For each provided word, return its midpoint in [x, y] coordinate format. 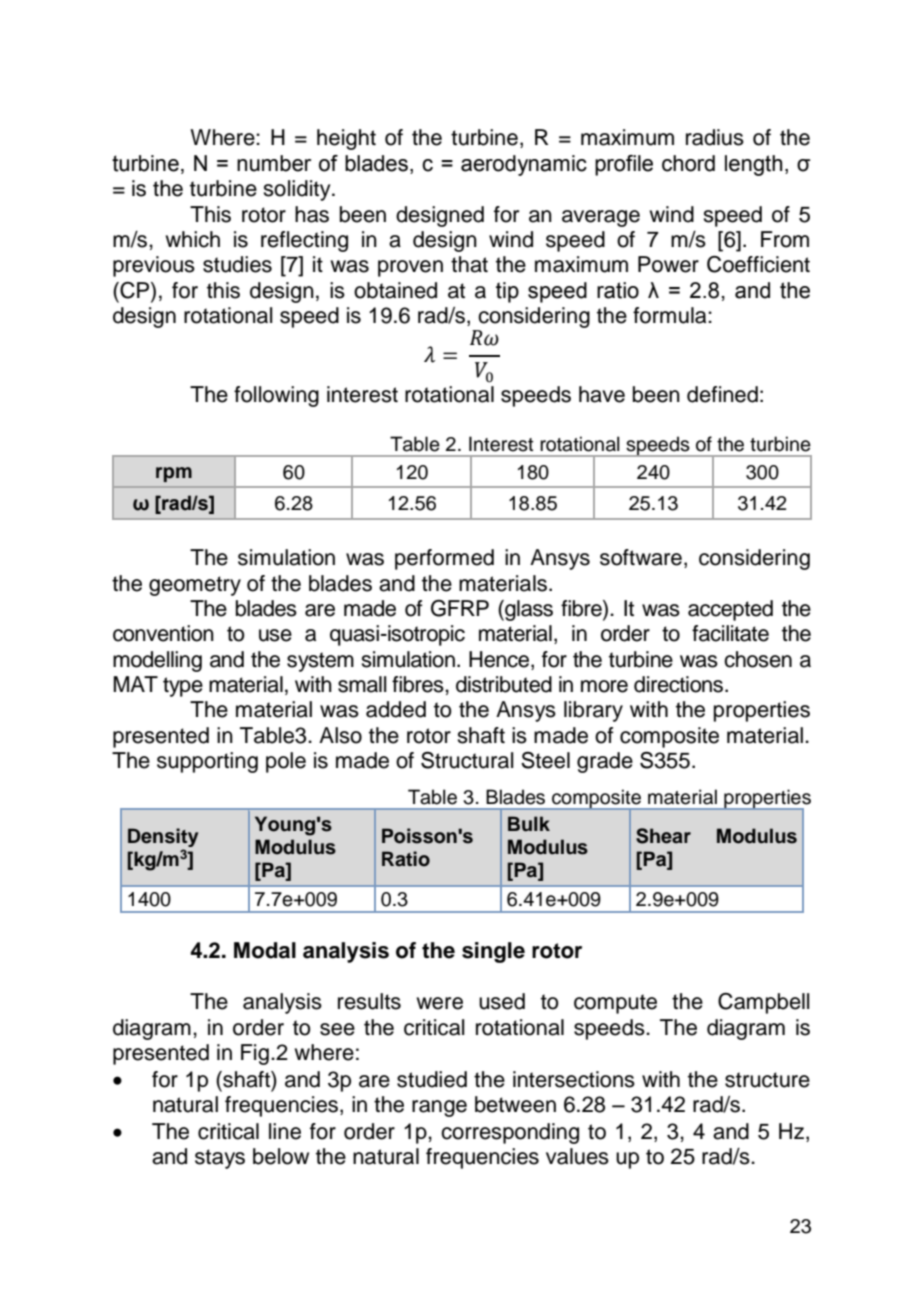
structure [767, 1080]
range [439, 1108]
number [274, 163]
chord [688, 163]
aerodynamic [524, 165]
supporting [207, 762]
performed [444, 559]
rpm [174, 474]
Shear [663, 836]
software [641, 557]
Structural [467, 760]
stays [220, 1159]
